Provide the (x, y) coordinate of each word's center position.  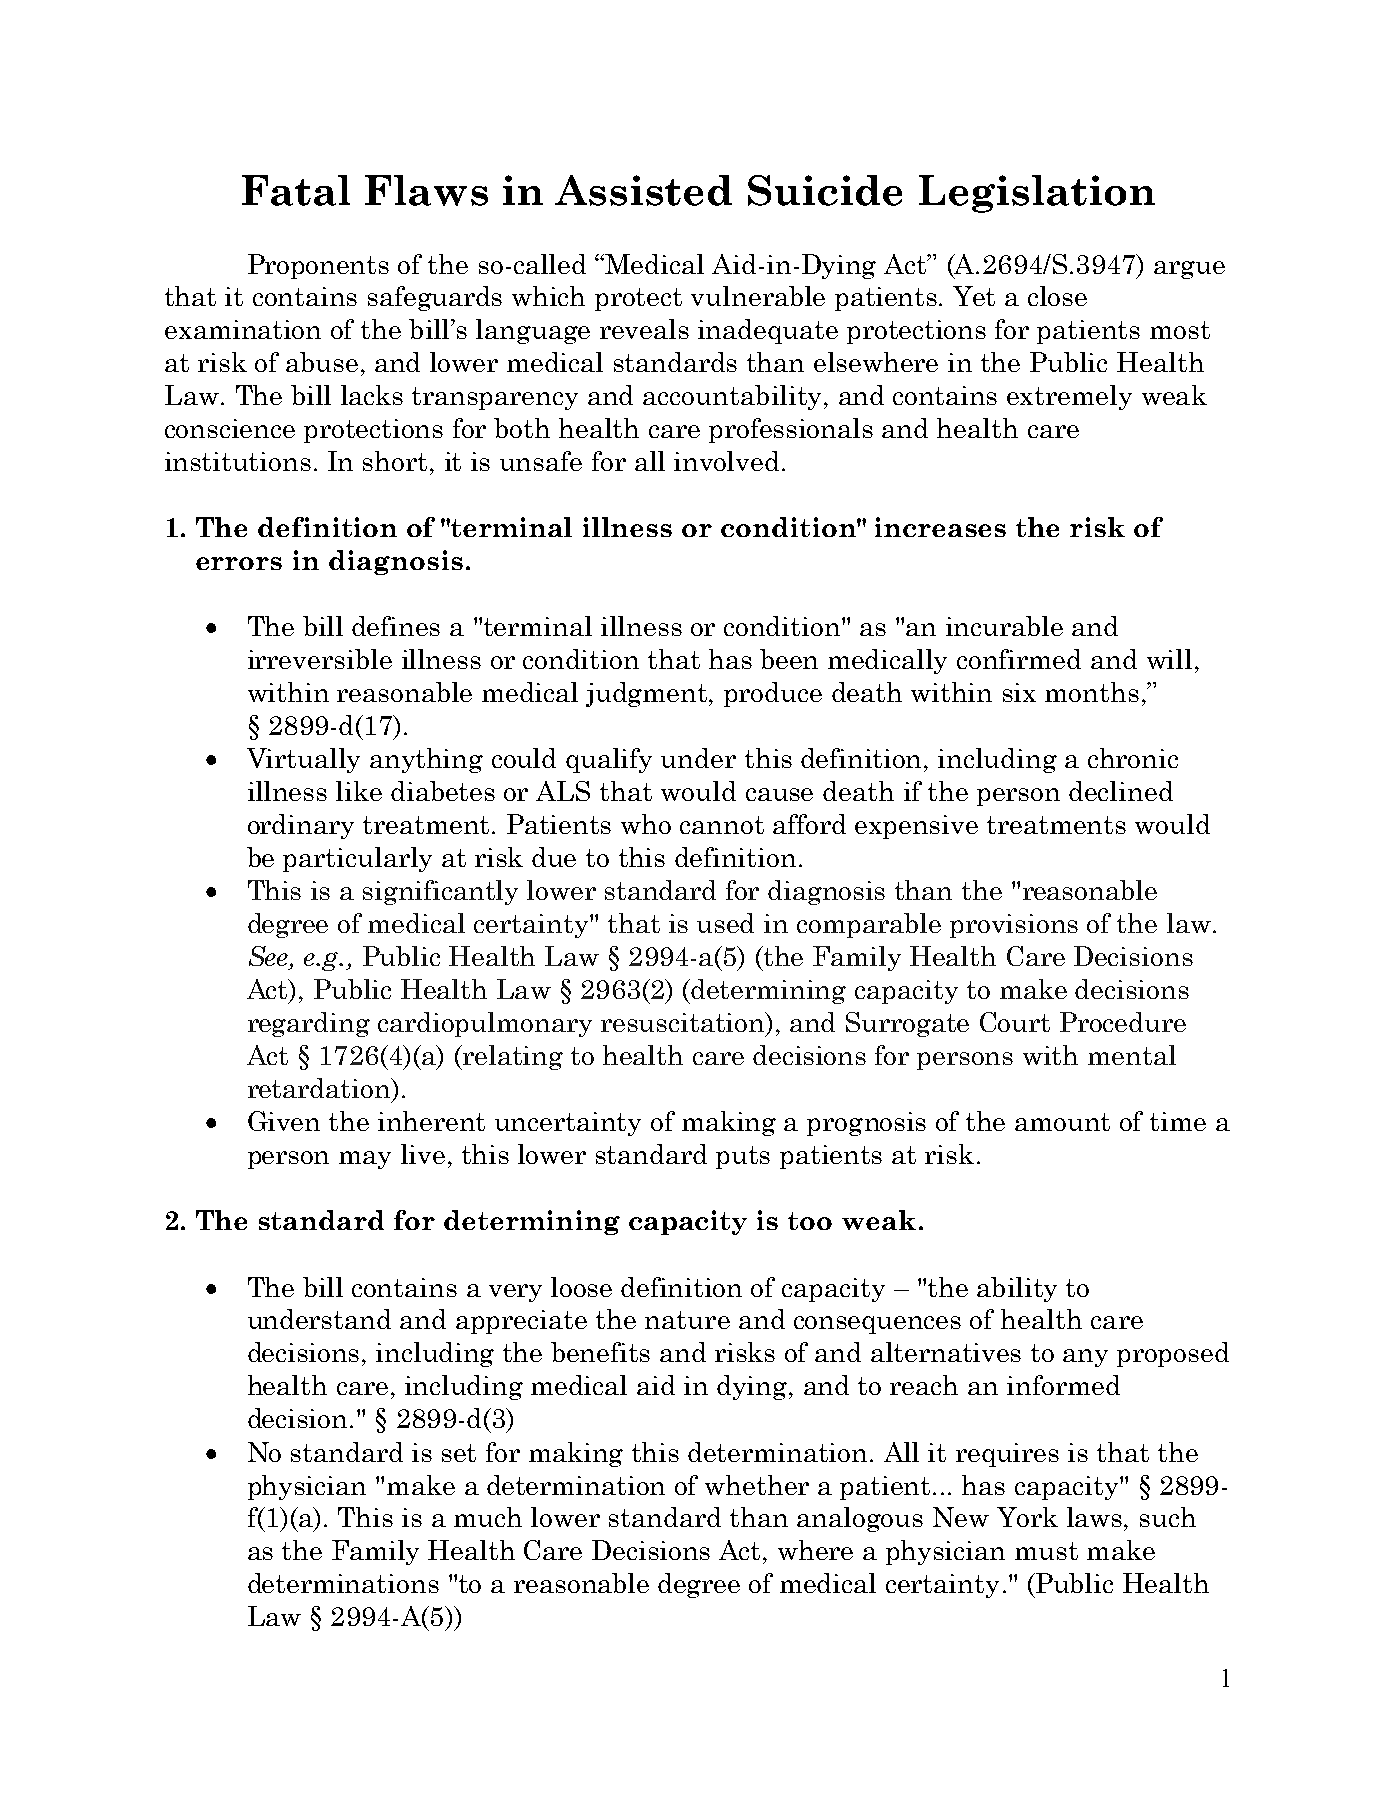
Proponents (318, 266)
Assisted (643, 190)
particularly (357, 859)
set (459, 1453)
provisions (1014, 926)
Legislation (1037, 194)
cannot (722, 825)
